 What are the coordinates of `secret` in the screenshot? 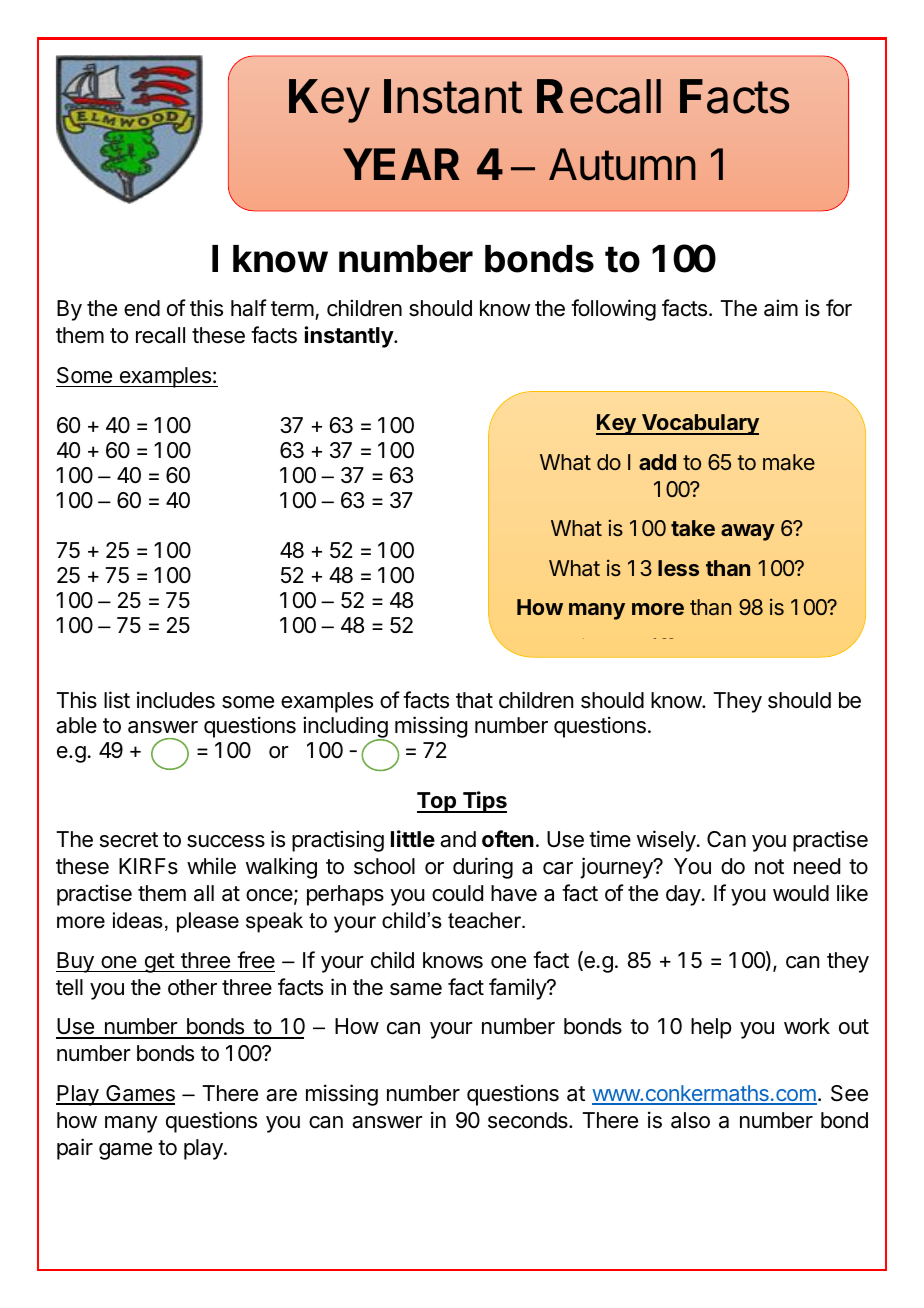 It's located at (129, 840).
